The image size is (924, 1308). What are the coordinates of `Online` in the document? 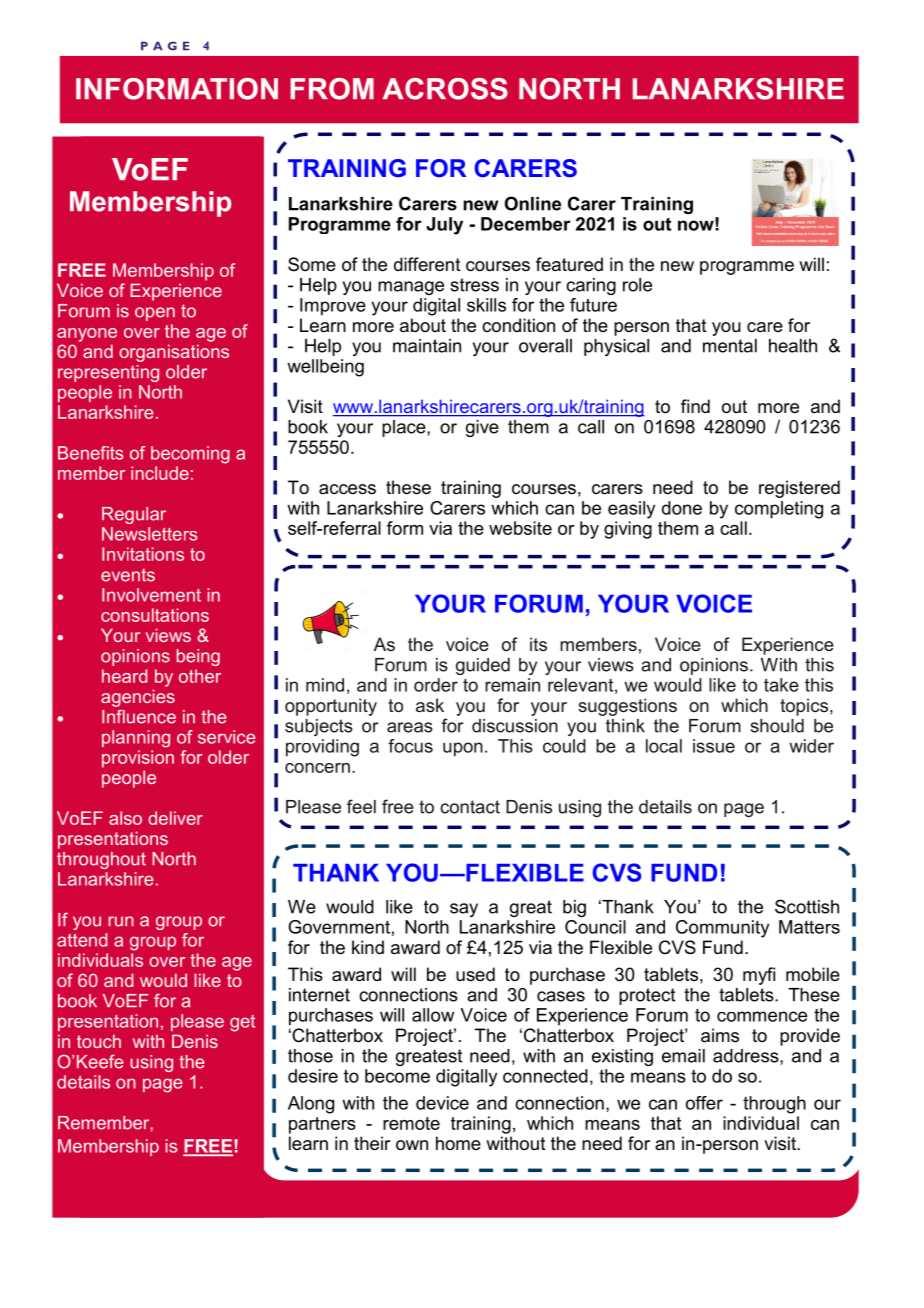 It's located at (533, 203).
